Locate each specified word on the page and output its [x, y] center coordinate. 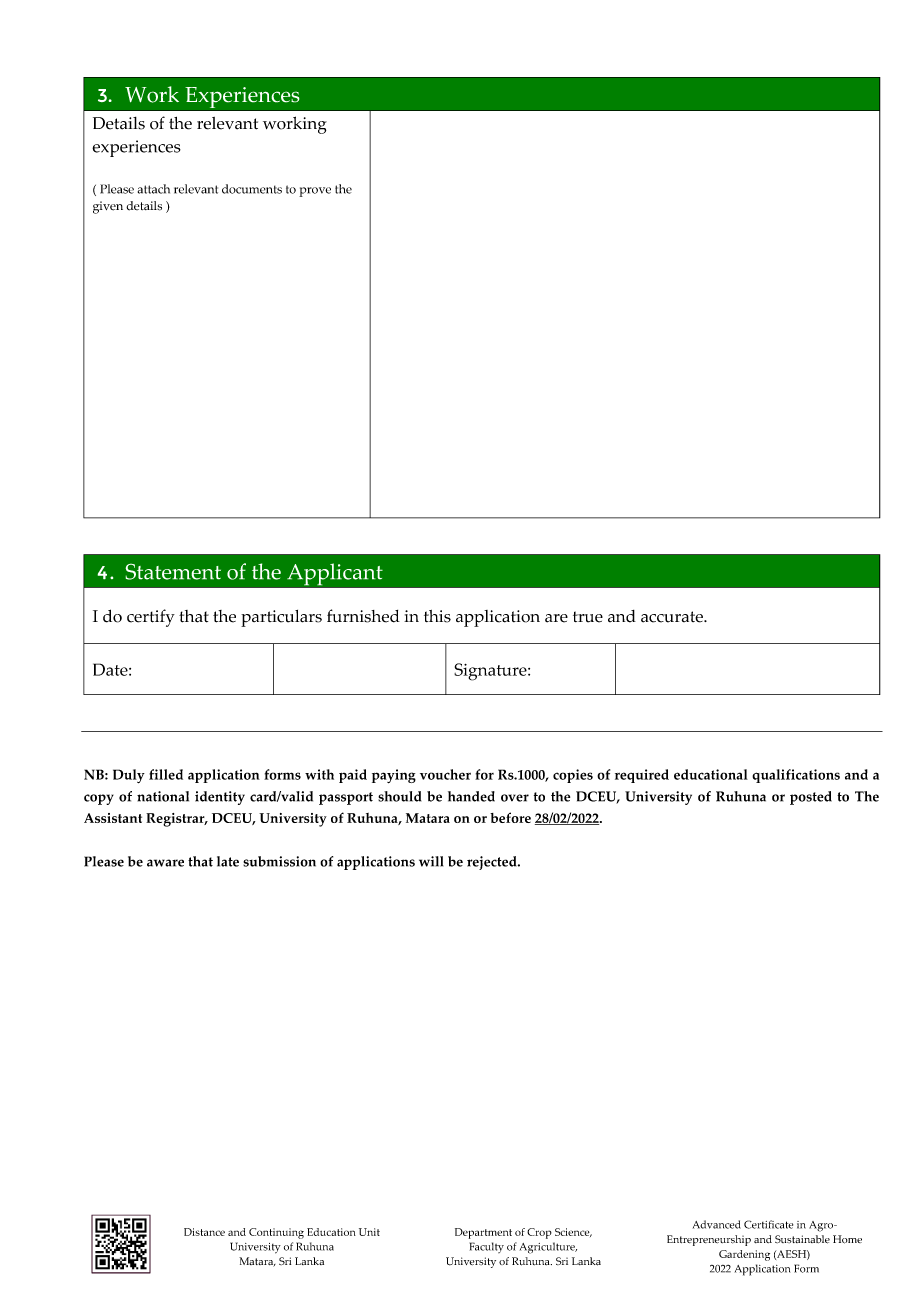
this [437, 616]
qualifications [796, 776]
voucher [445, 774]
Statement [173, 571]
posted [811, 798]
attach [154, 189]
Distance [204, 1232]
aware [165, 863]
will [431, 861]
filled [166, 774]
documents [252, 189]
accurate [673, 617]
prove [315, 192]
